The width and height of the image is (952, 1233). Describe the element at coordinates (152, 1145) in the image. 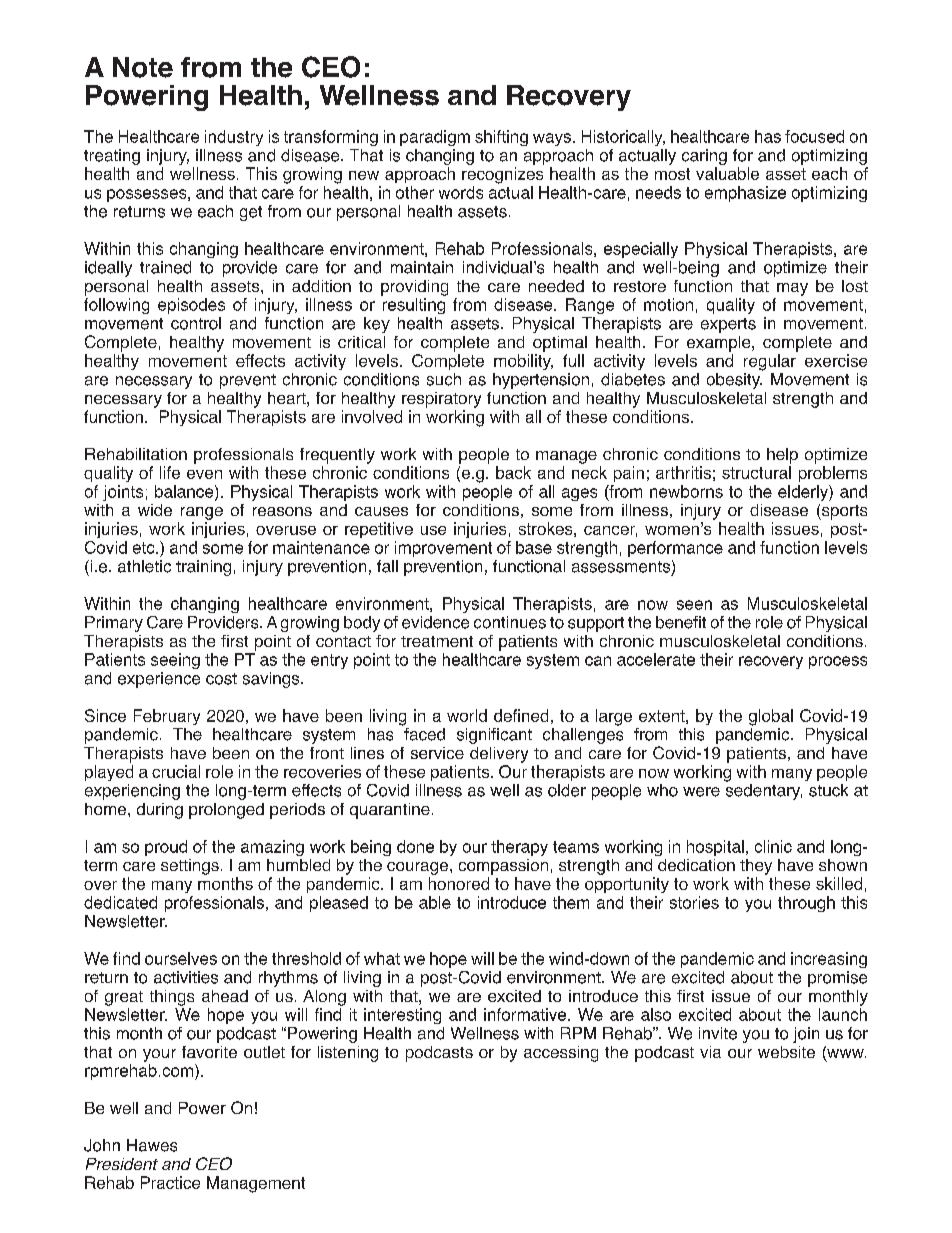

I see `Hawes` at that location.
